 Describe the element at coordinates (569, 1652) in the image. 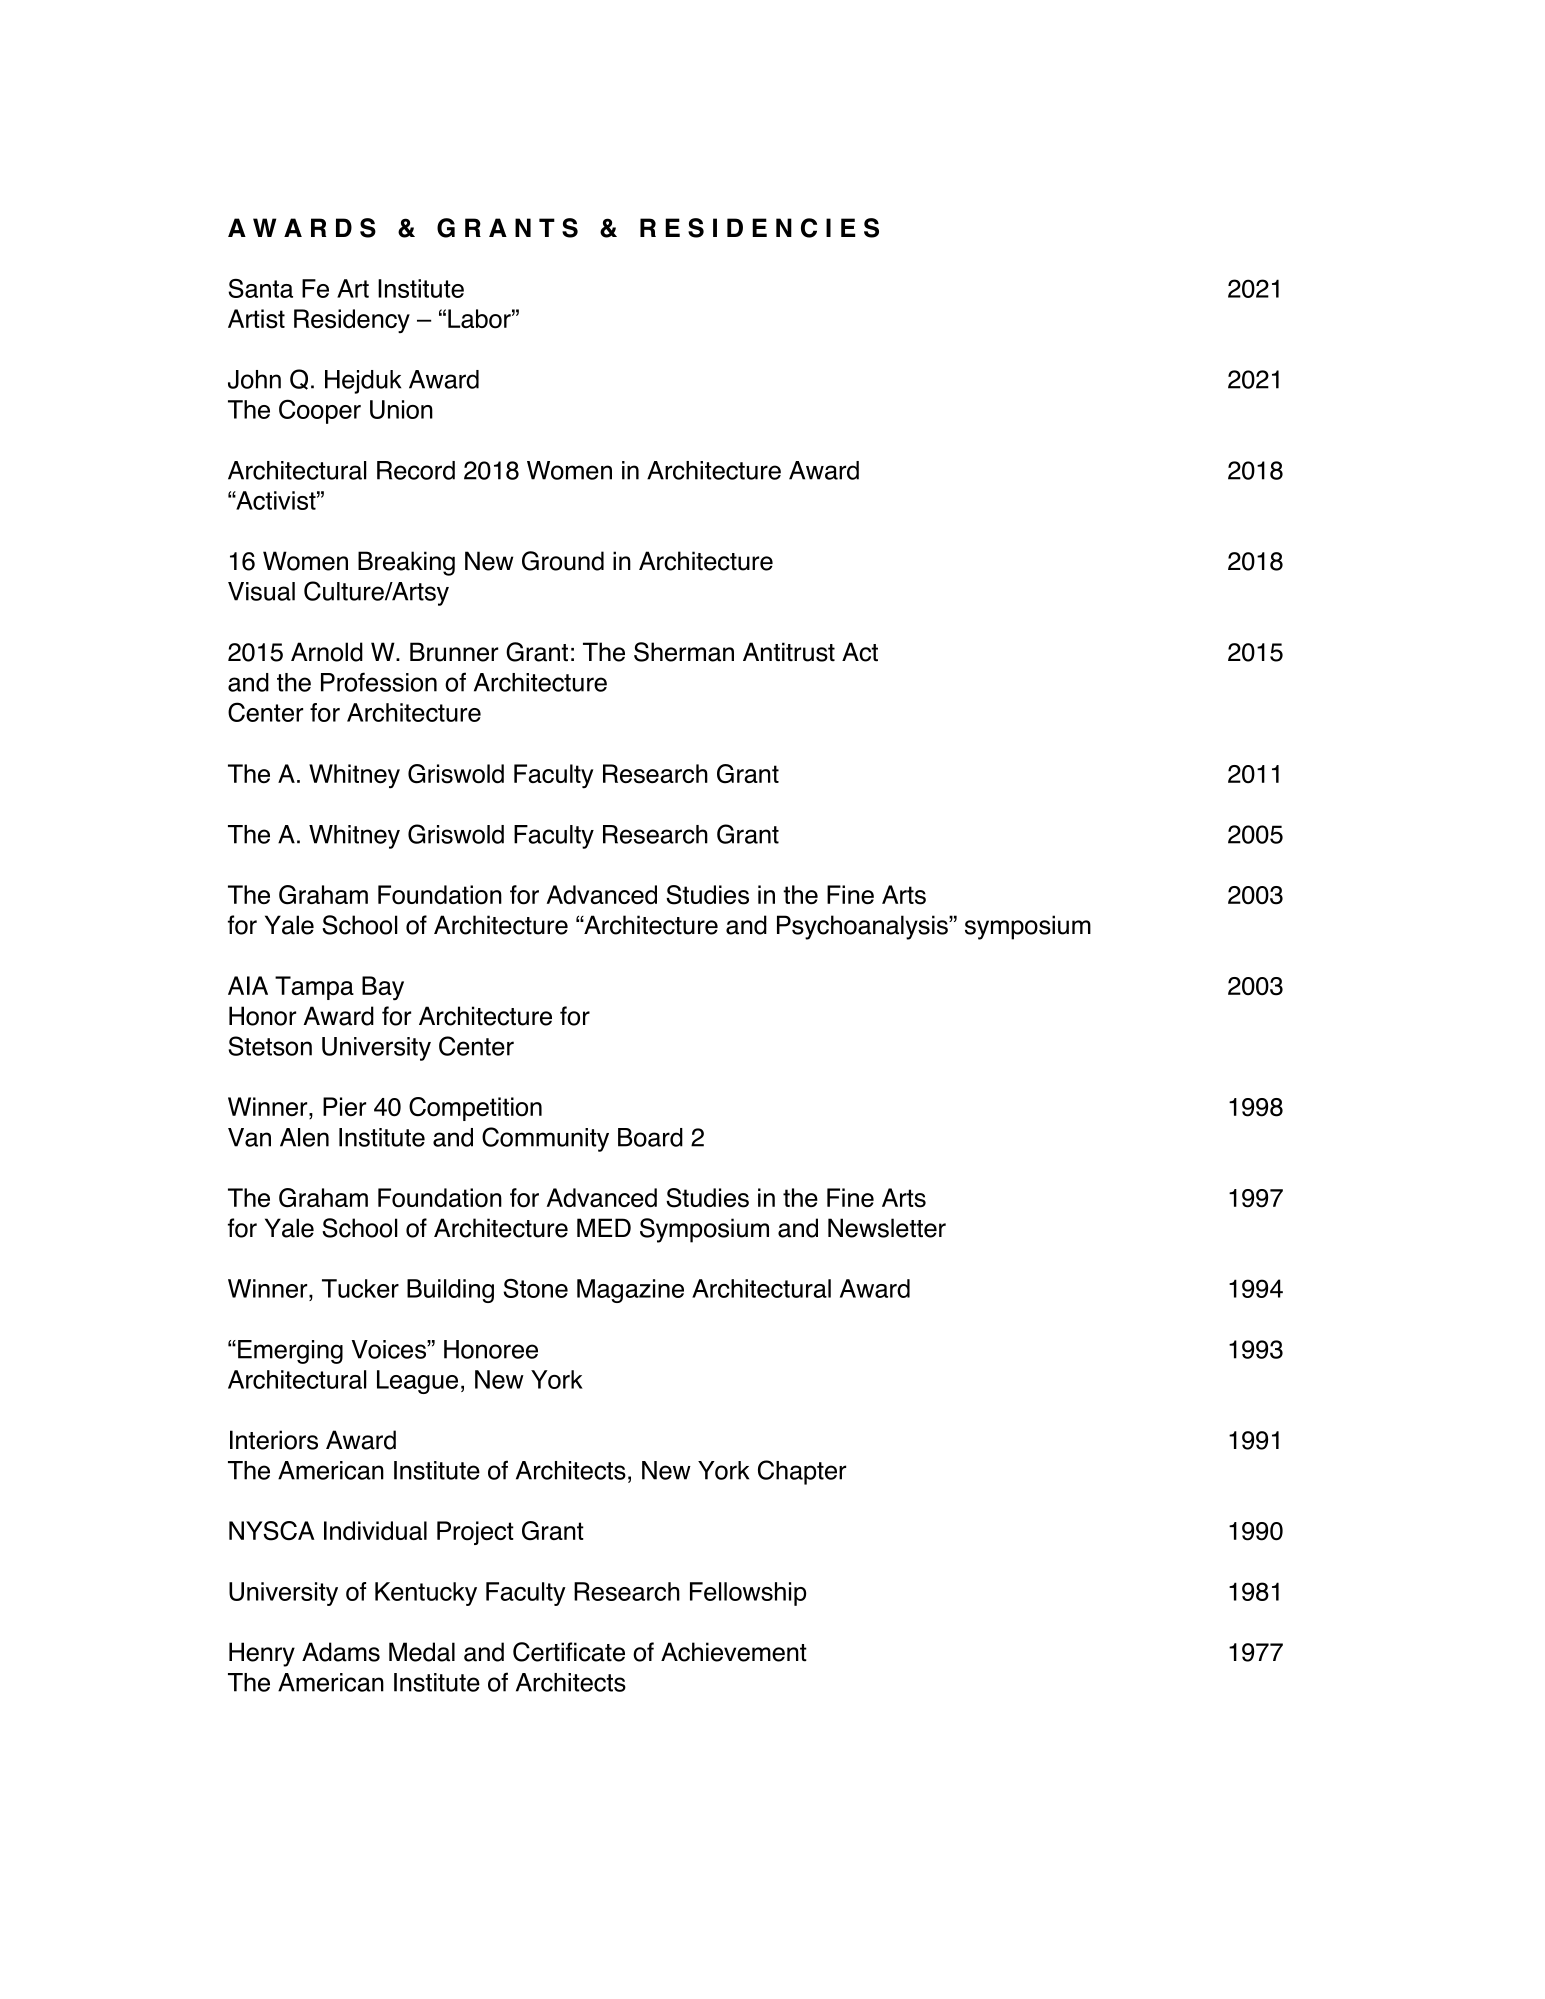

I see `Certificate` at that location.
